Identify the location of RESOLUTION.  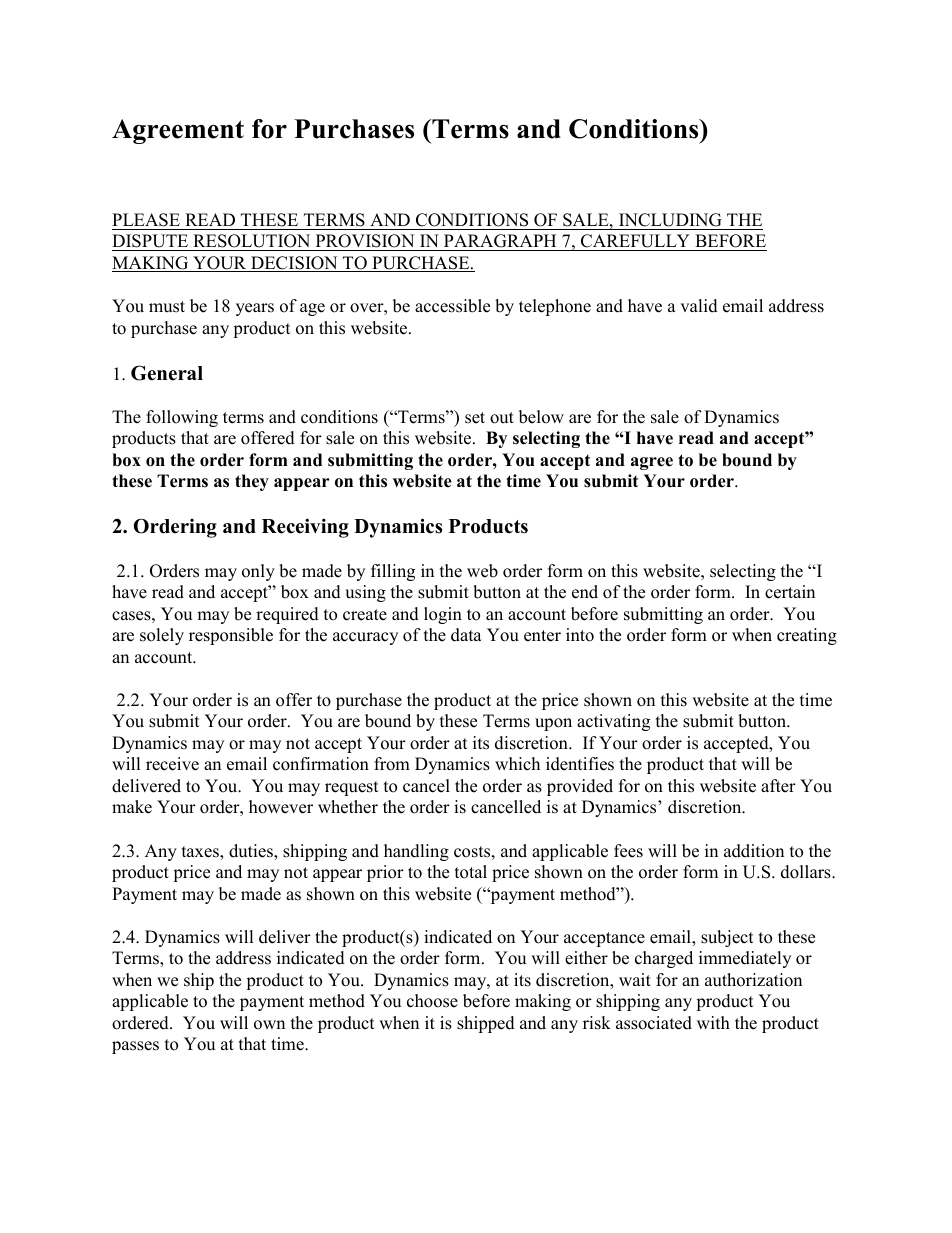
(252, 242).
